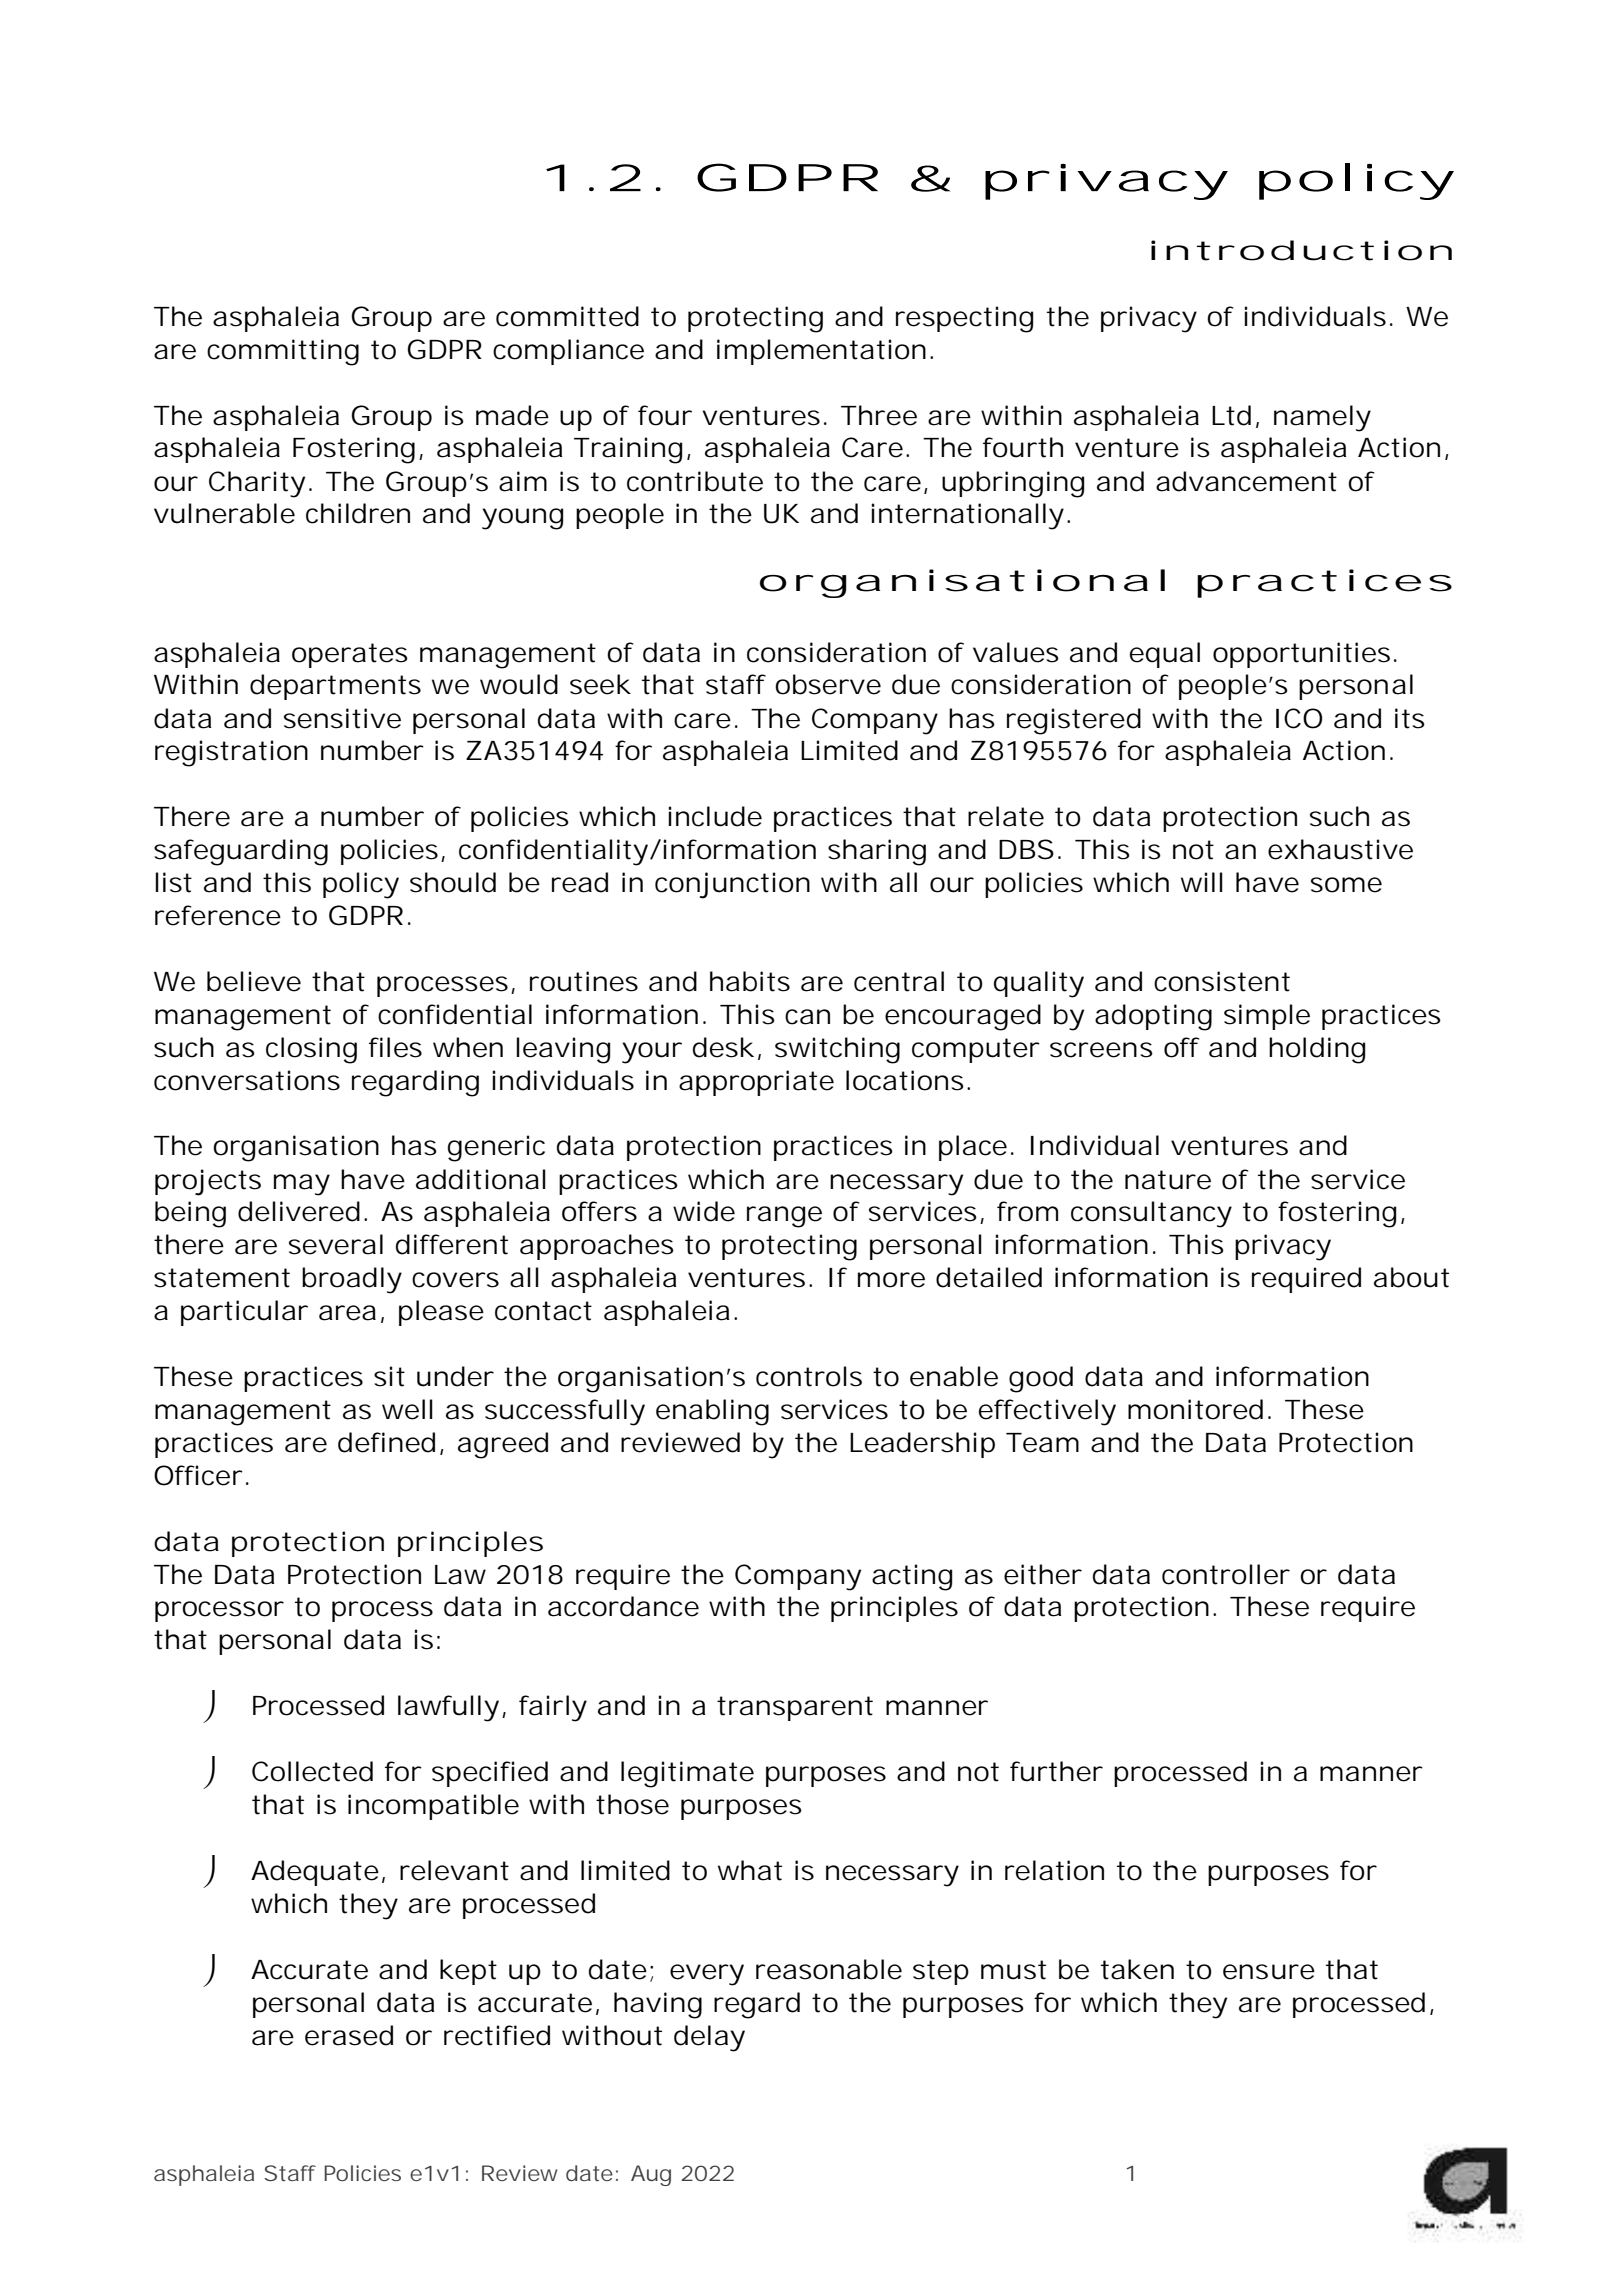 The height and width of the document is (2281, 1613). What do you see at coordinates (1039, 1443) in the document?
I see `Team` at bounding box center [1039, 1443].
